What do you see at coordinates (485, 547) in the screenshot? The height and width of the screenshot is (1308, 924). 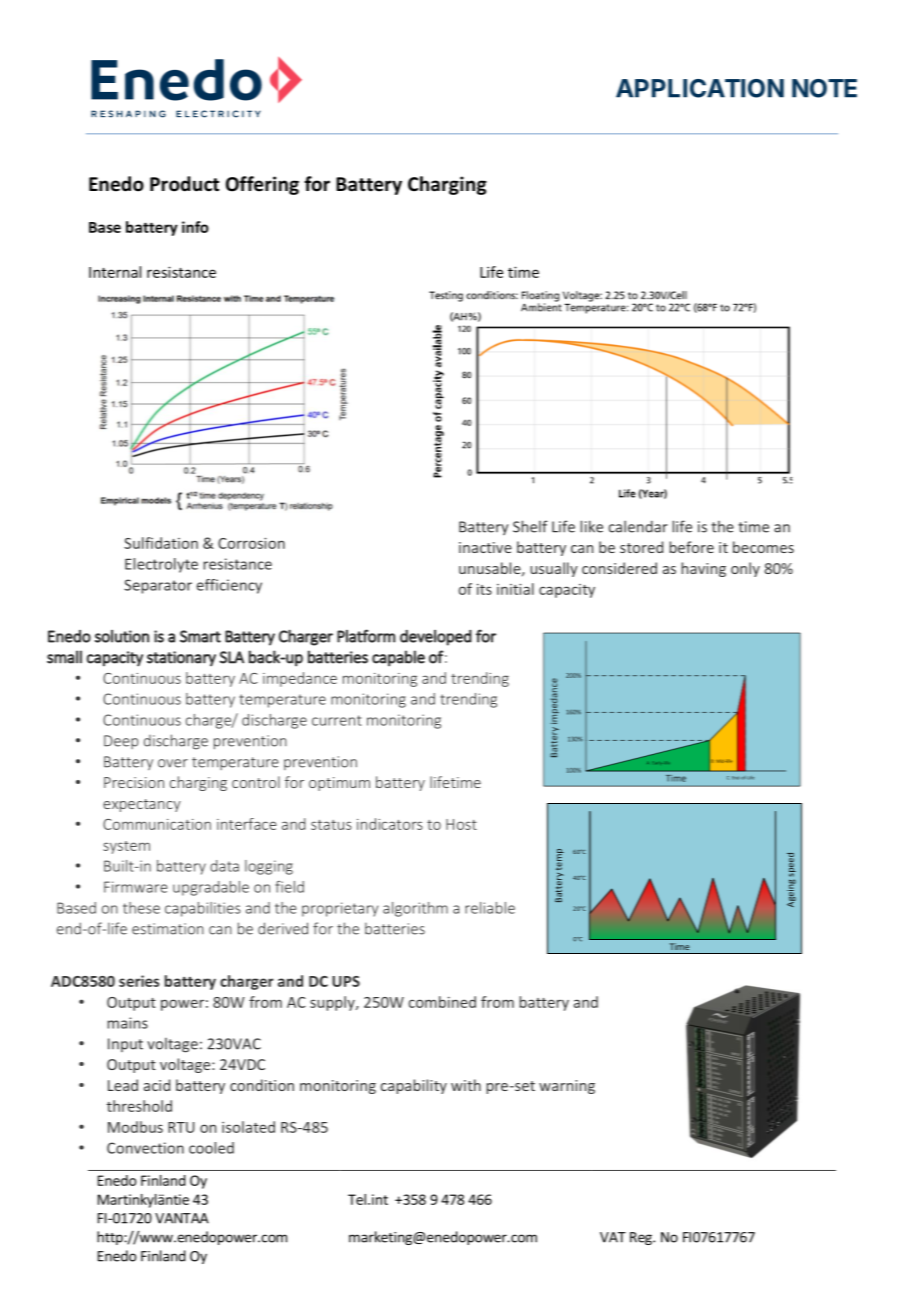 I see `inactive` at bounding box center [485, 547].
